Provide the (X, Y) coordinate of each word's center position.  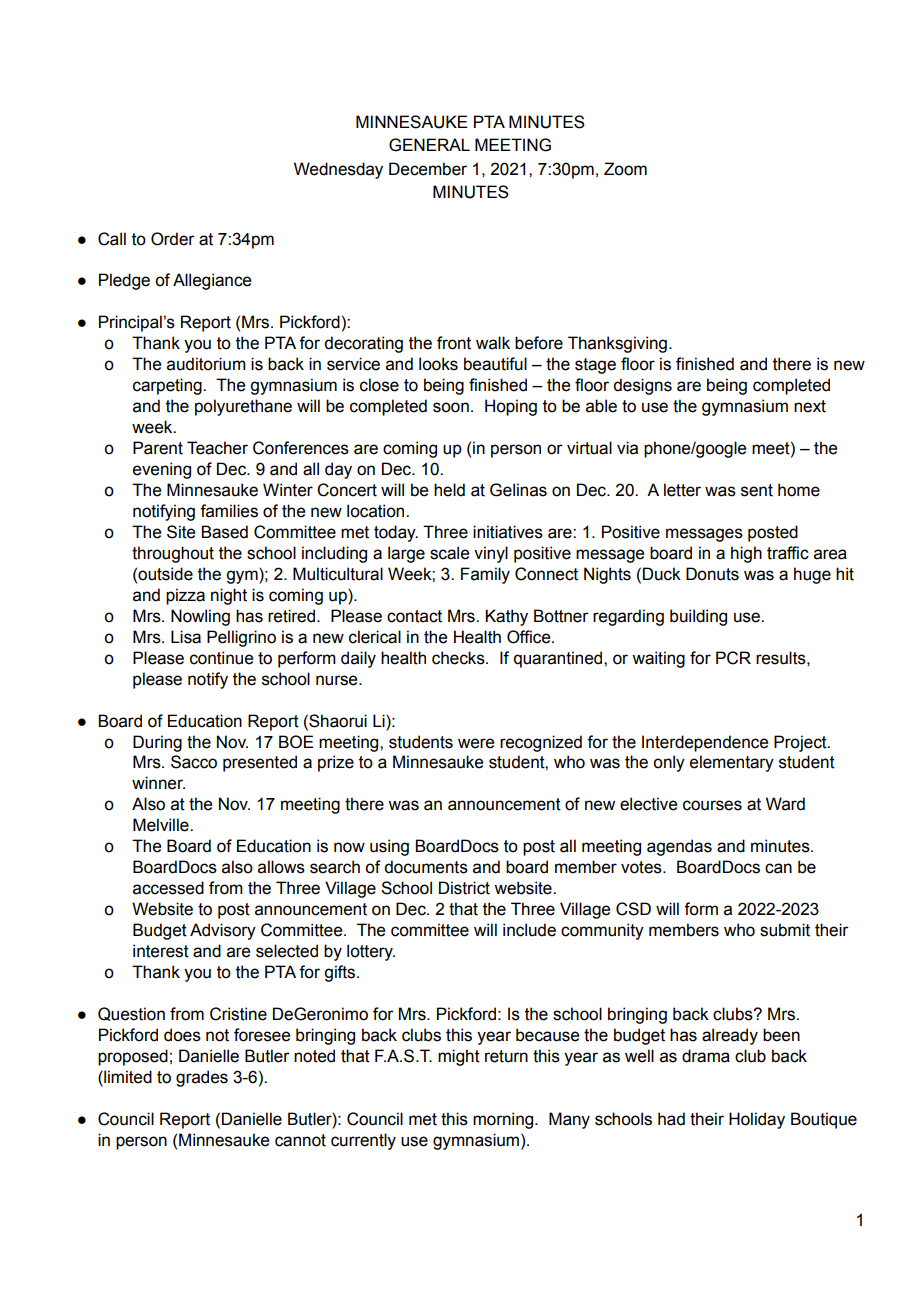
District (464, 888)
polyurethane (243, 407)
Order (173, 239)
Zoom (625, 169)
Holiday (757, 1120)
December (428, 169)
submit (785, 930)
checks (459, 658)
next (810, 406)
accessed (168, 888)
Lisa (186, 637)
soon (451, 407)
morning (504, 1120)
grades (202, 1078)
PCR (733, 658)
